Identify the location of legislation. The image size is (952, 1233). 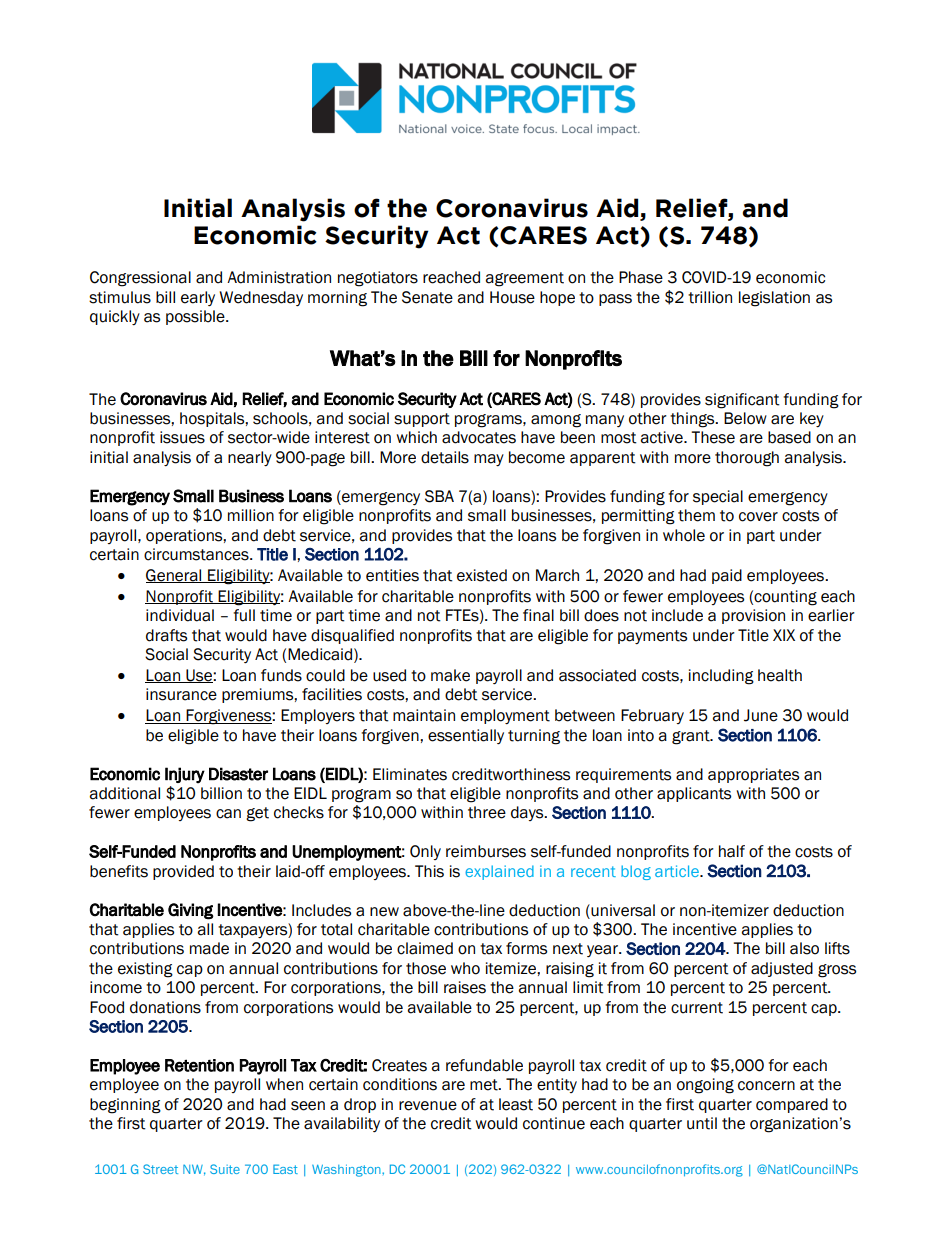
(774, 299).
